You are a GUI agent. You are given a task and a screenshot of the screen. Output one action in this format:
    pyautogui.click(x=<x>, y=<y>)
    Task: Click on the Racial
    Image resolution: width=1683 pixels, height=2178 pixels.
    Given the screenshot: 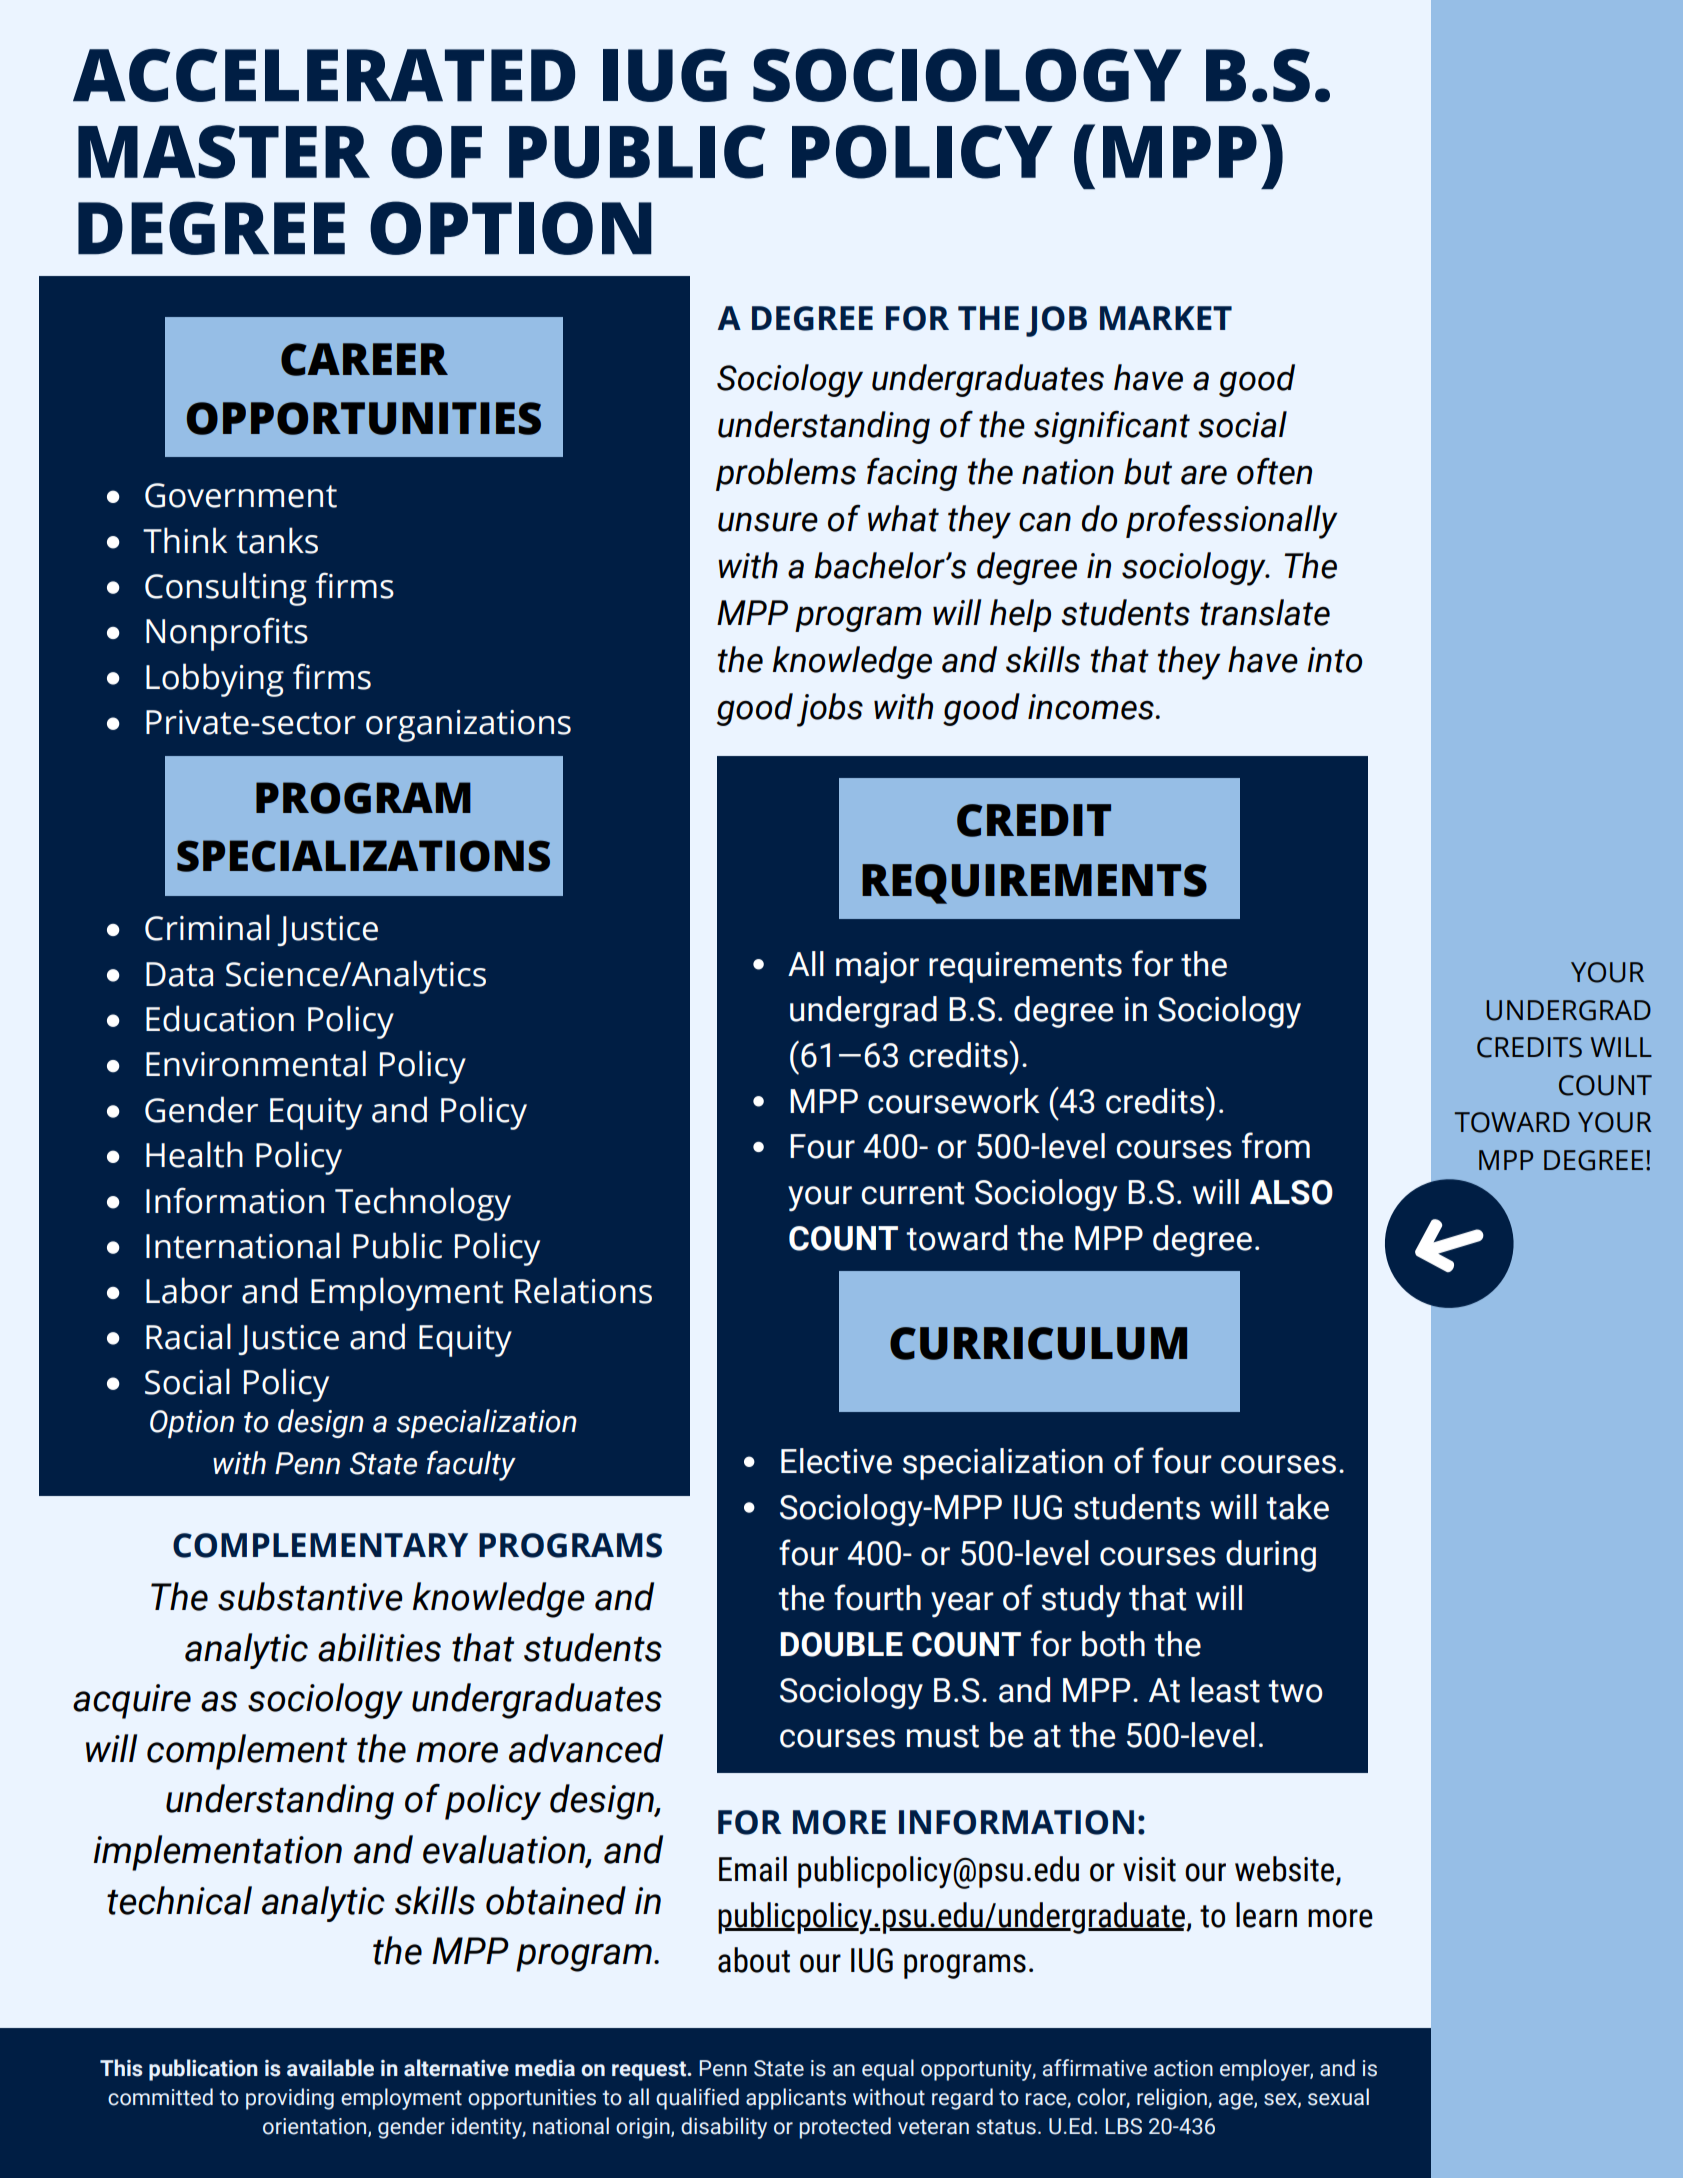 What is the action you would take?
    pyautogui.click(x=188, y=1336)
